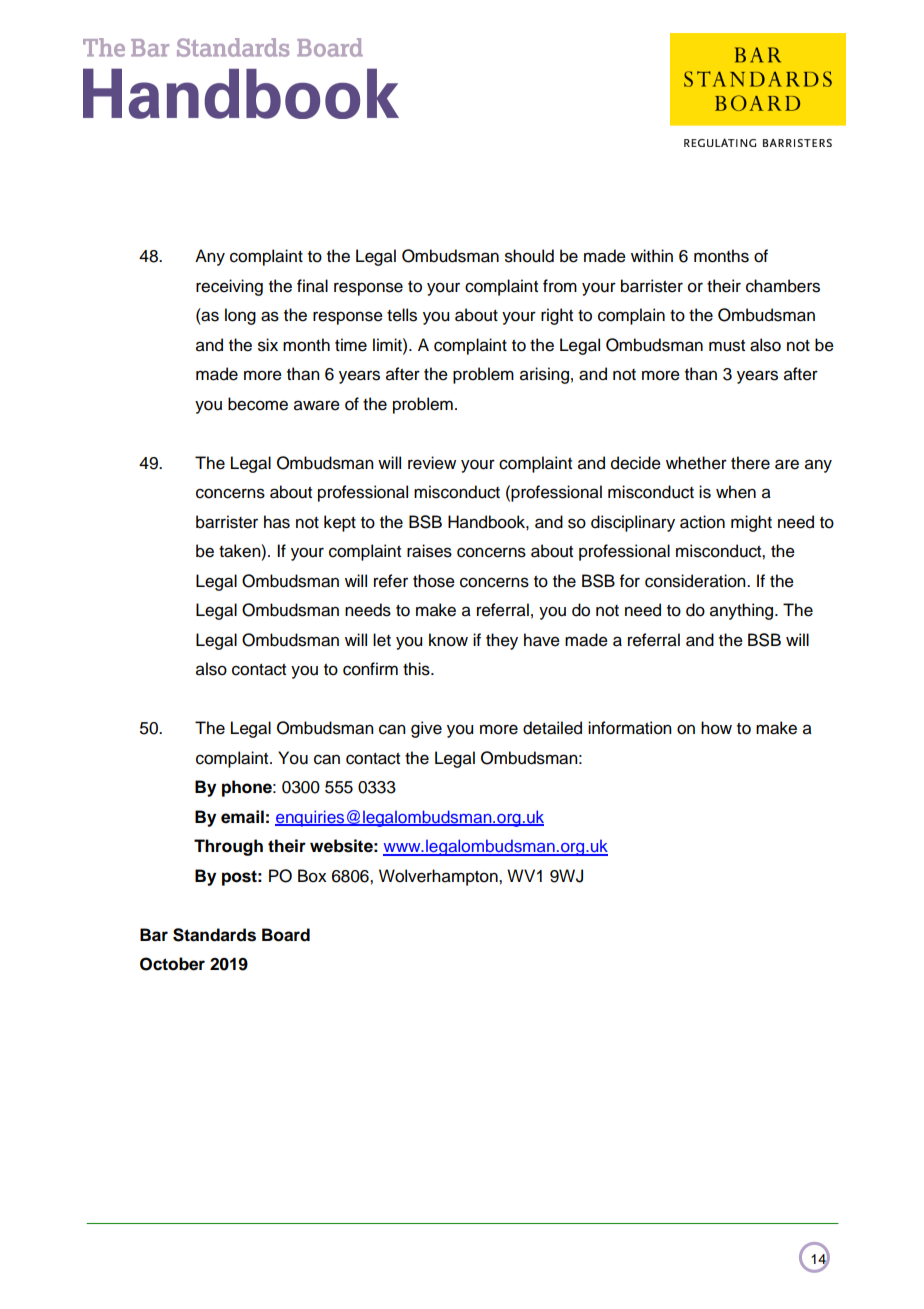 The image size is (924, 1309). I want to click on let, so click(382, 640).
